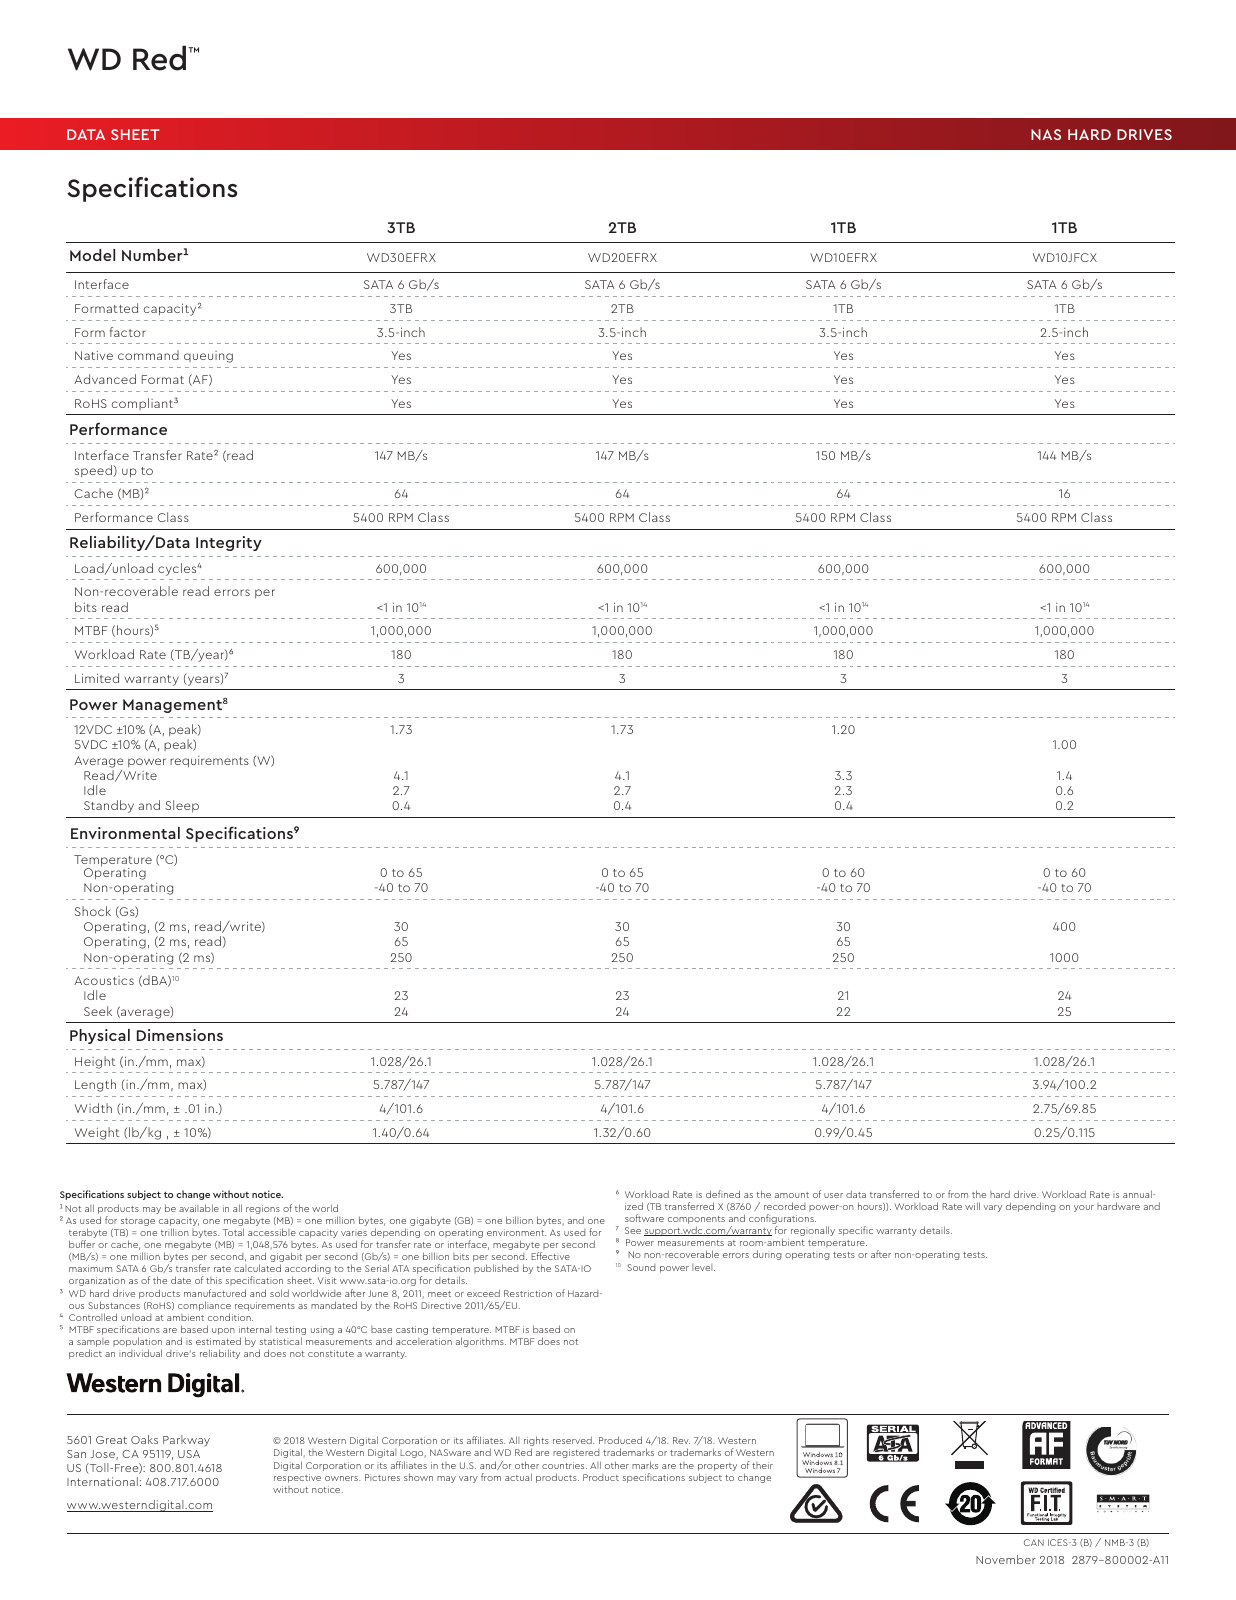  I want to click on queuing, so click(208, 357).
